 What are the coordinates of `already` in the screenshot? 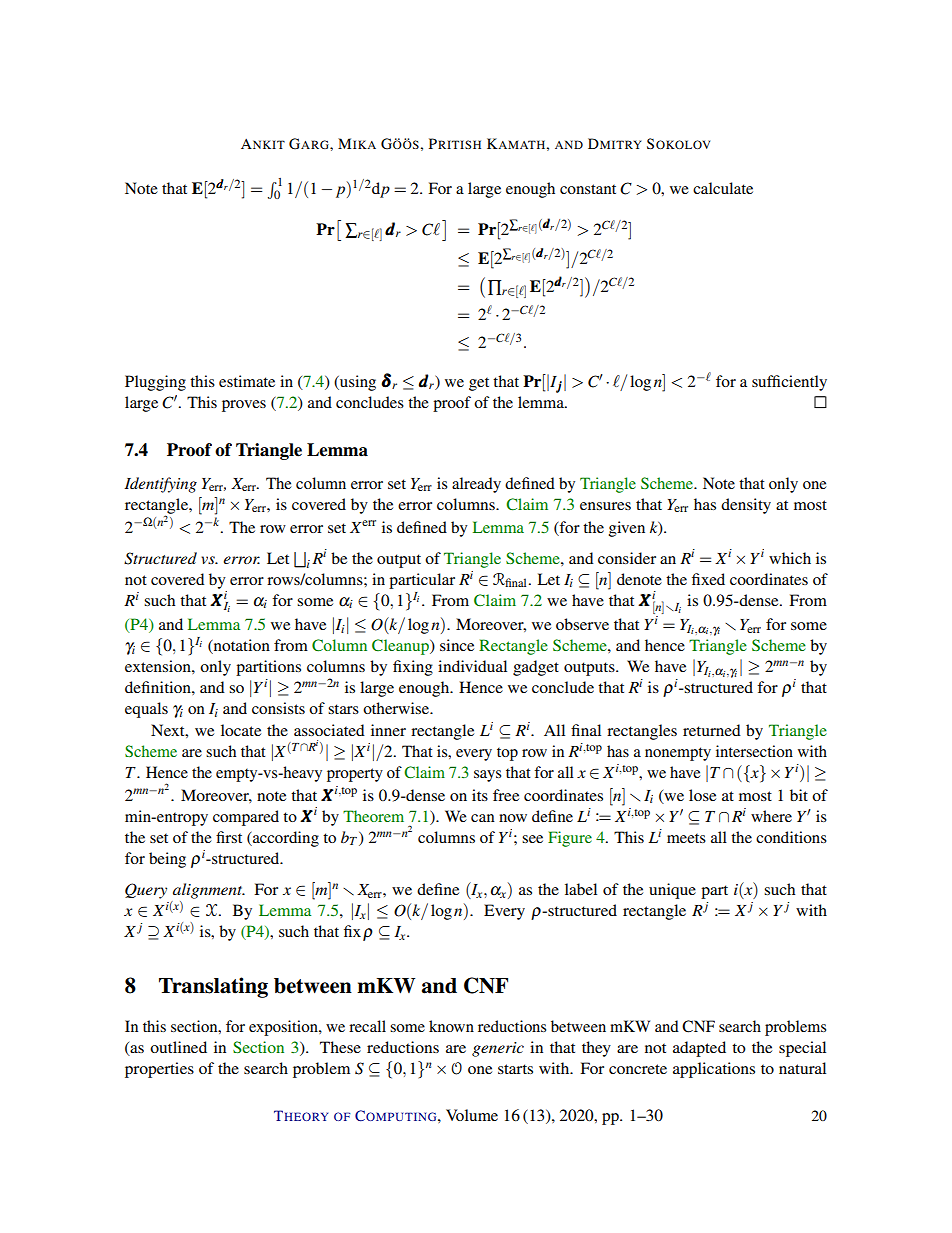 It's located at (476, 485).
